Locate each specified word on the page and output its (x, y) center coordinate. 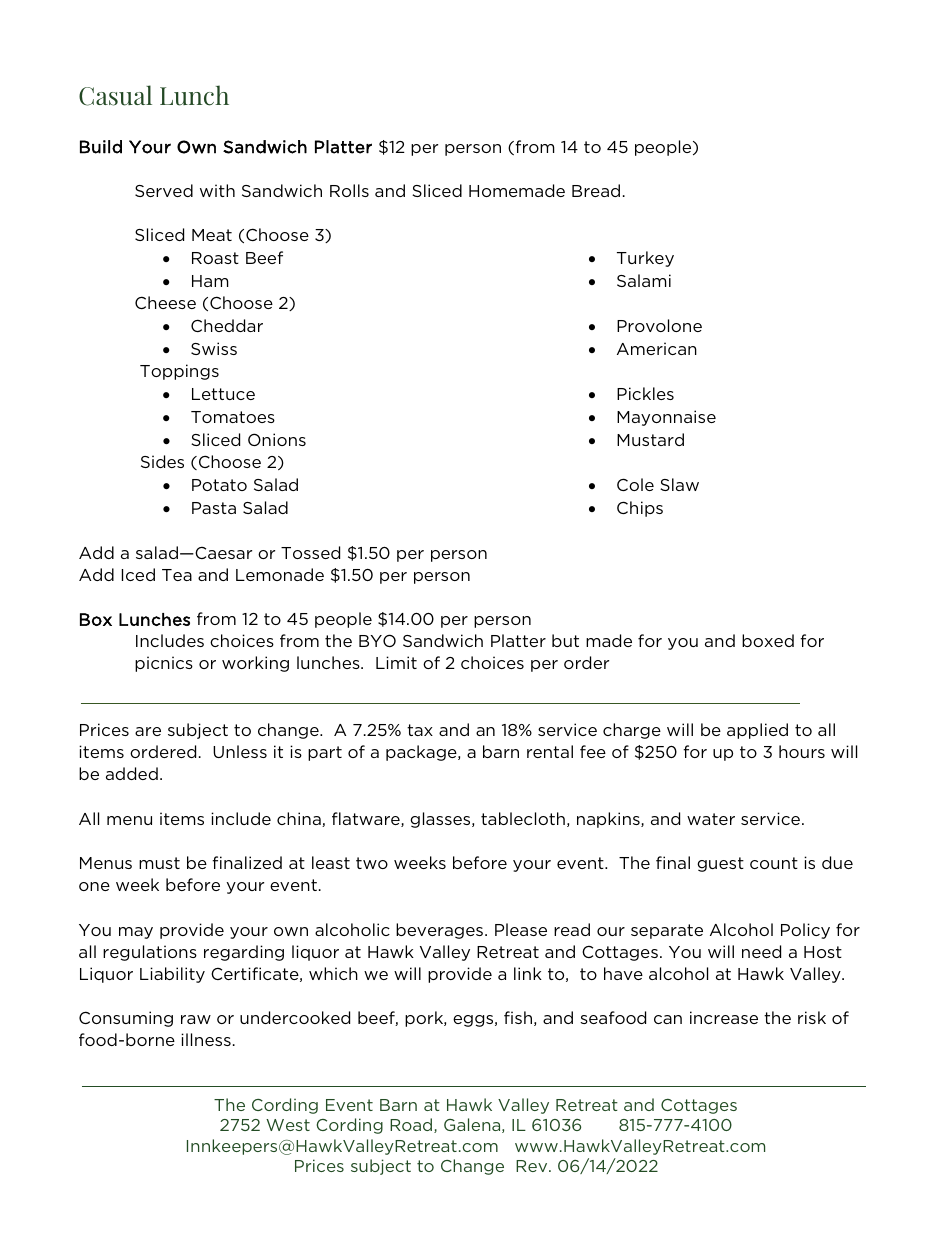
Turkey (645, 259)
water (711, 819)
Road (412, 1125)
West (288, 1125)
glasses (441, 820)
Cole (635, 484)
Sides (162, 461)
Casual (115, 95)
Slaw (679, 484)
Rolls (349, 190)
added (132, 773)
